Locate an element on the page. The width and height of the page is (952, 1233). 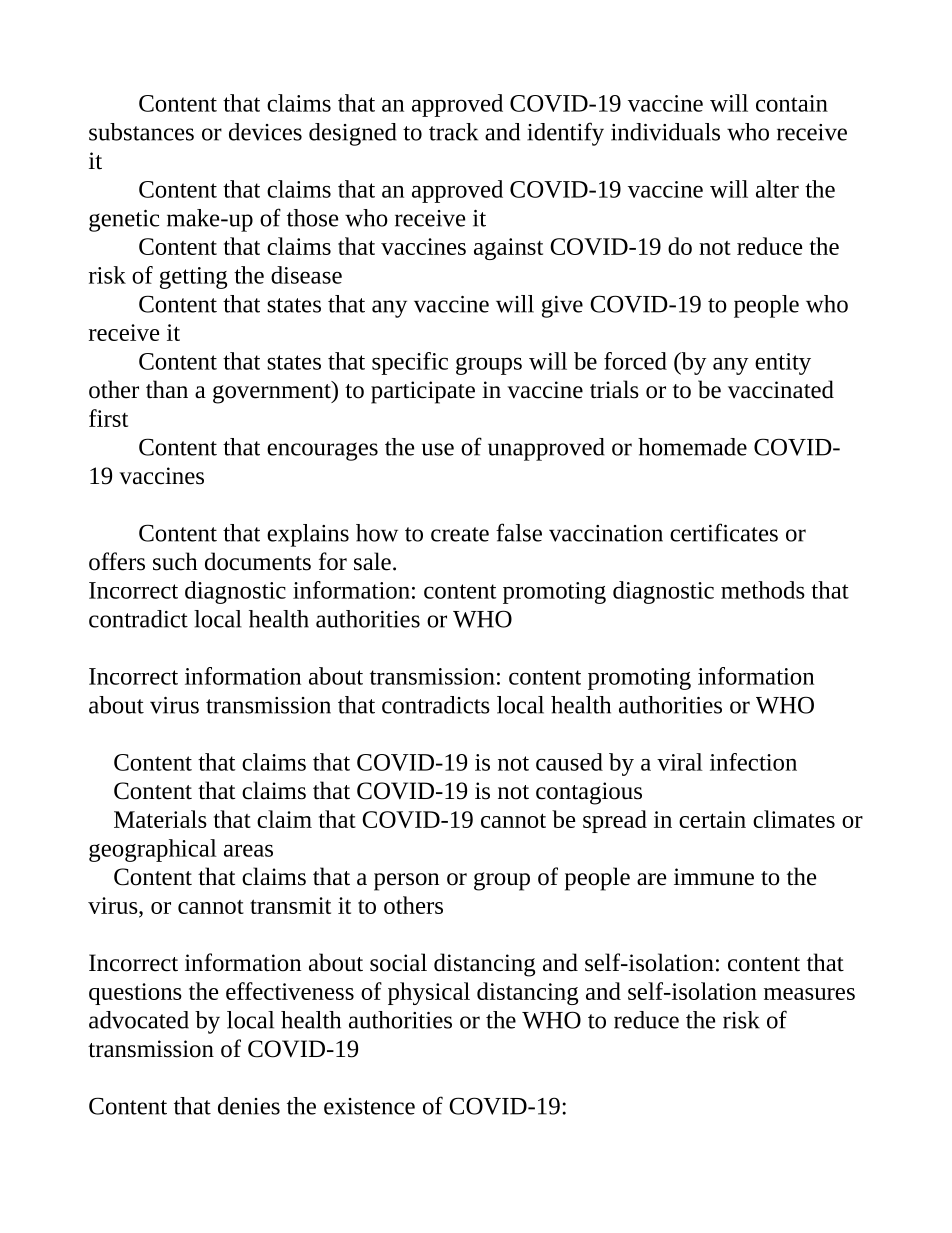
such is located at coordinates (175, 561).
